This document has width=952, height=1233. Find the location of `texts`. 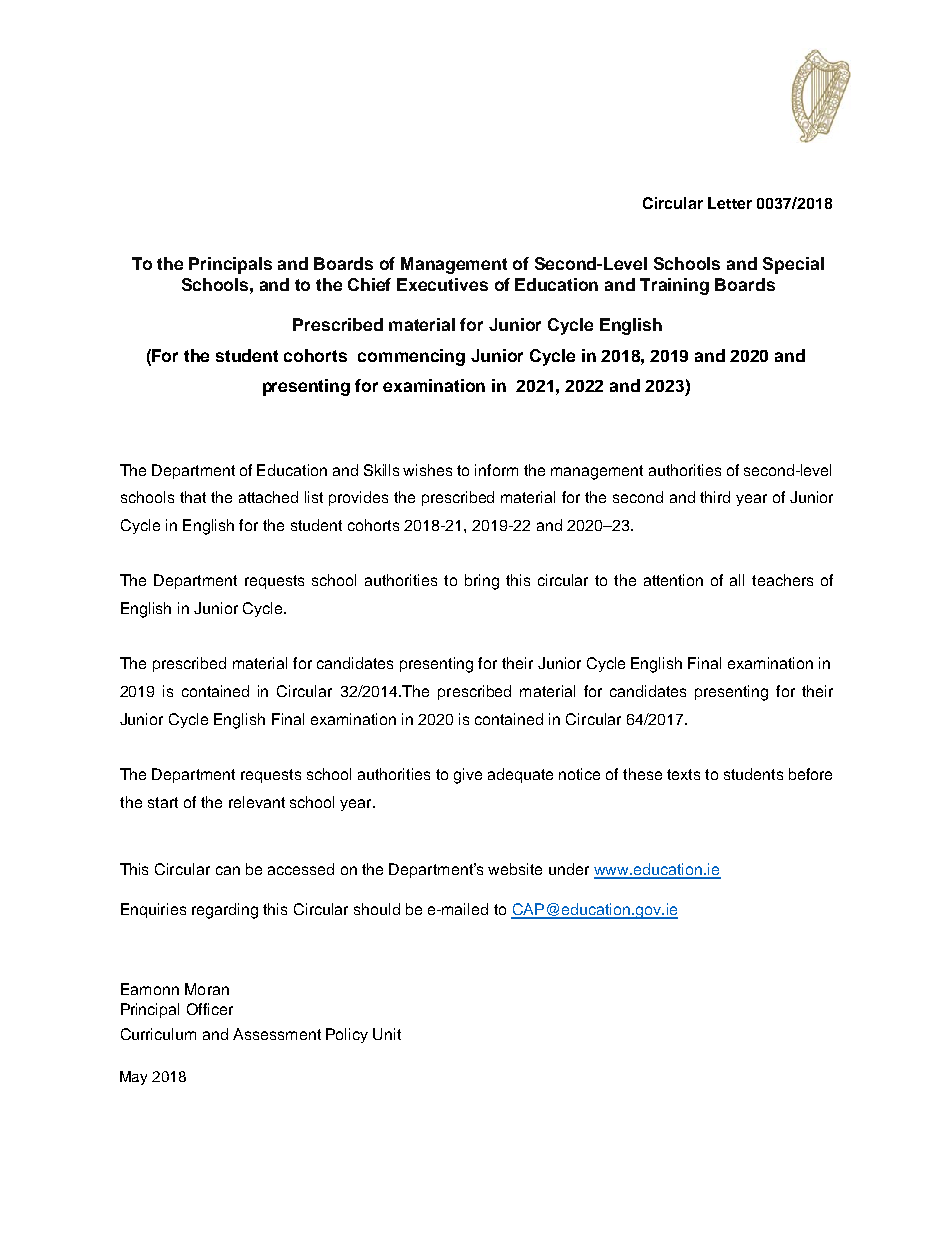

texts is located at coordinates (683, 774).
